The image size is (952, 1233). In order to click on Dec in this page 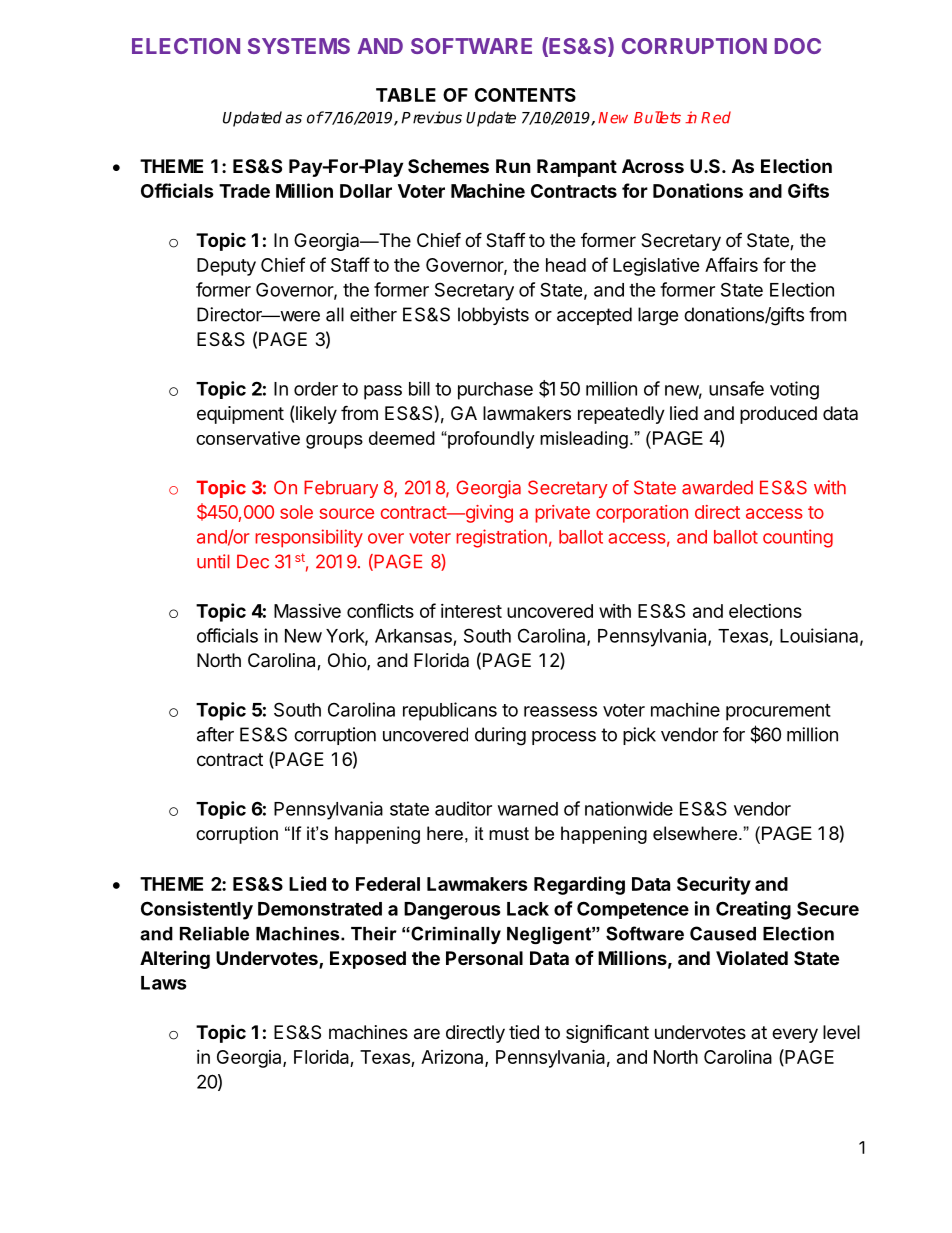, I will do `click(253, 561)`.
